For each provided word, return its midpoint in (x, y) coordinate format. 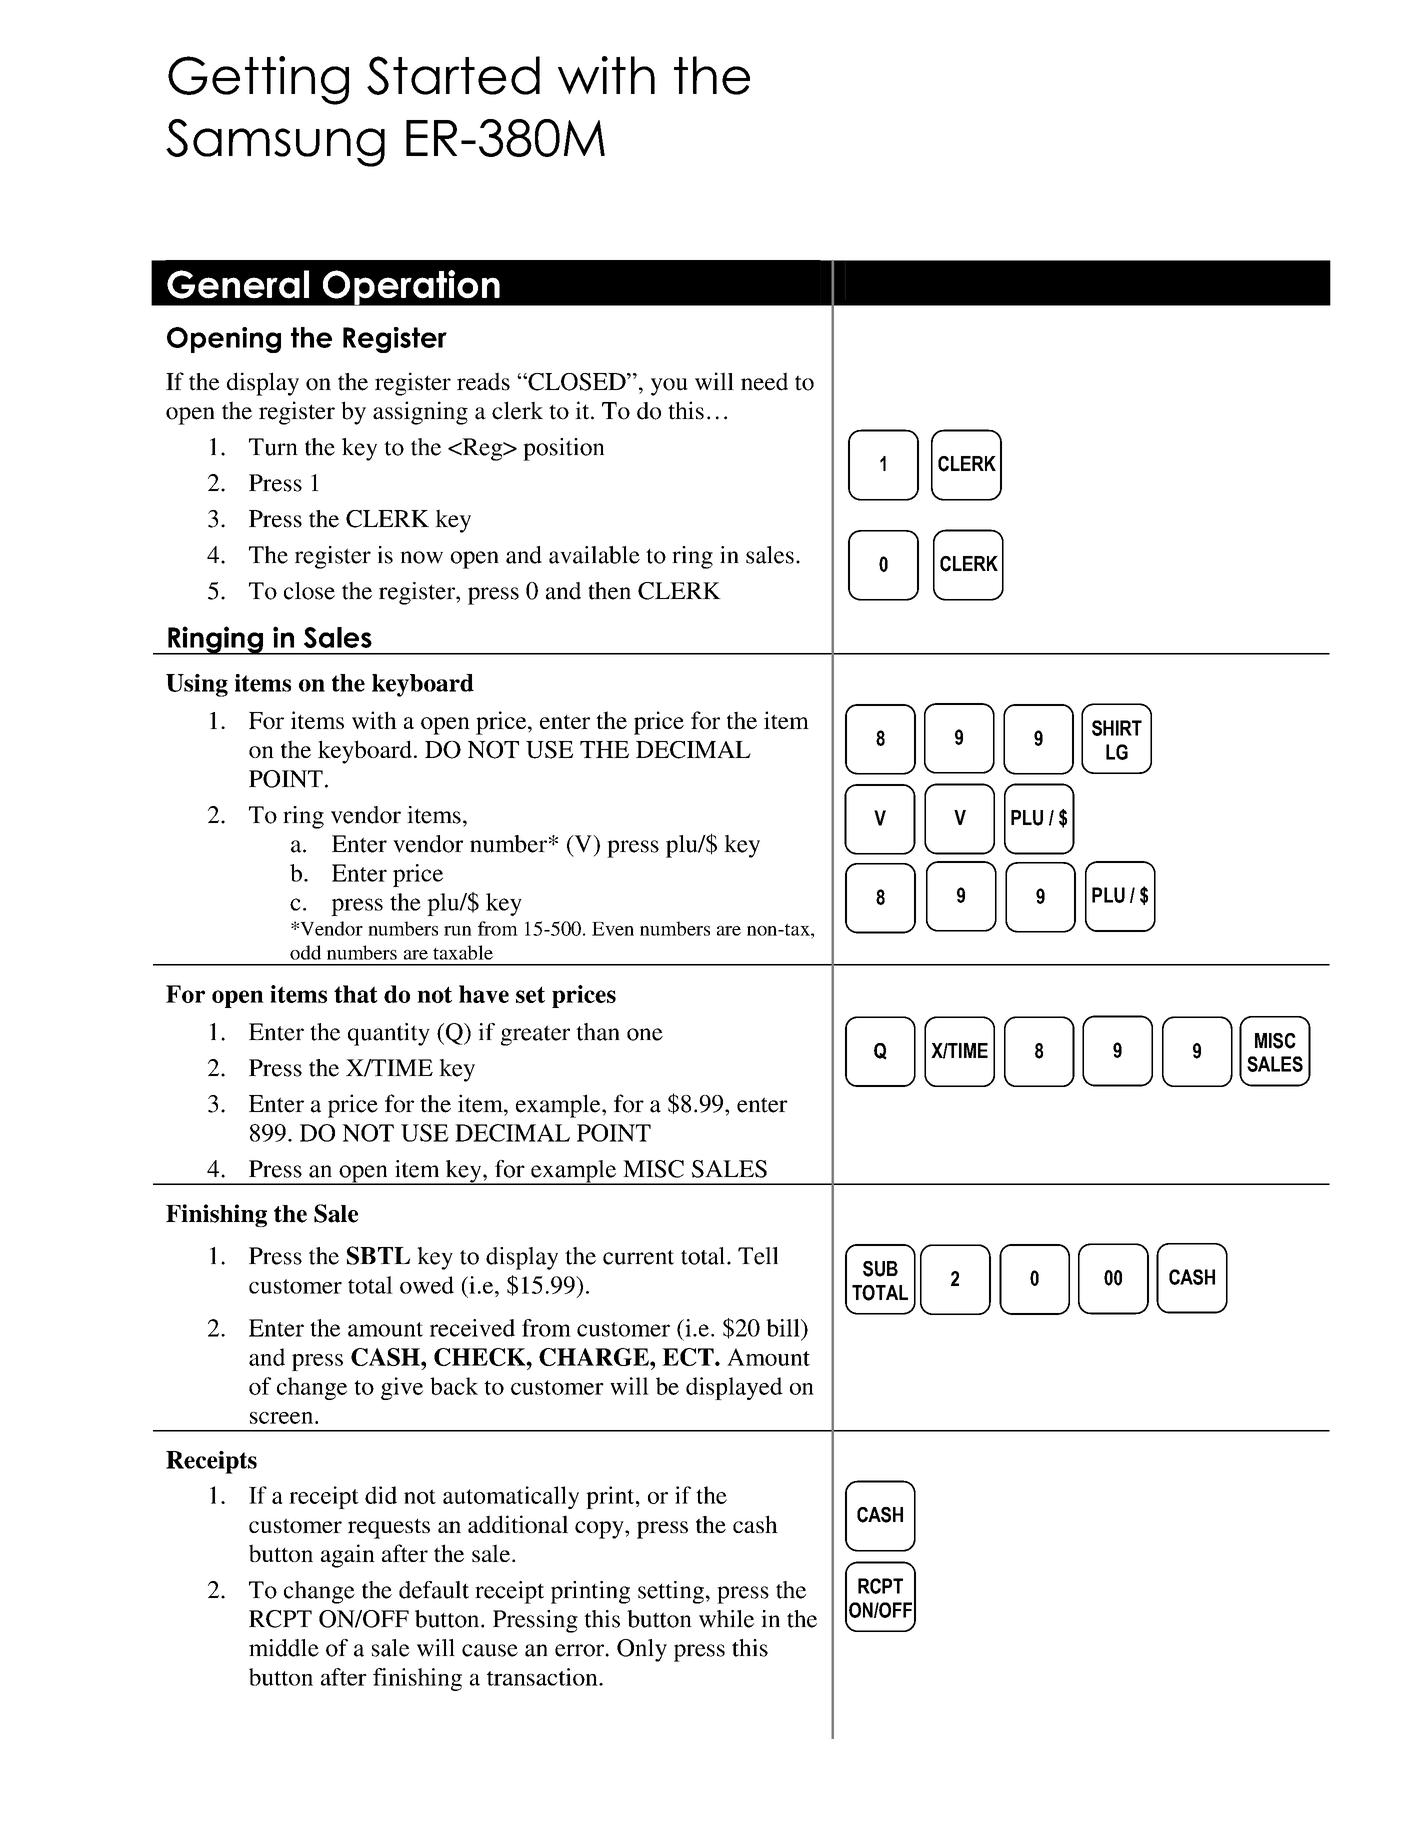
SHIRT (1117, 728)
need (764, 381)
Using (197, 685)
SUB (880, 1269)
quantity (389, 1034)
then (609, 591)
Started (453, 75)
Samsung (275, 143)
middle (284, 1648)
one (645, 1034)
